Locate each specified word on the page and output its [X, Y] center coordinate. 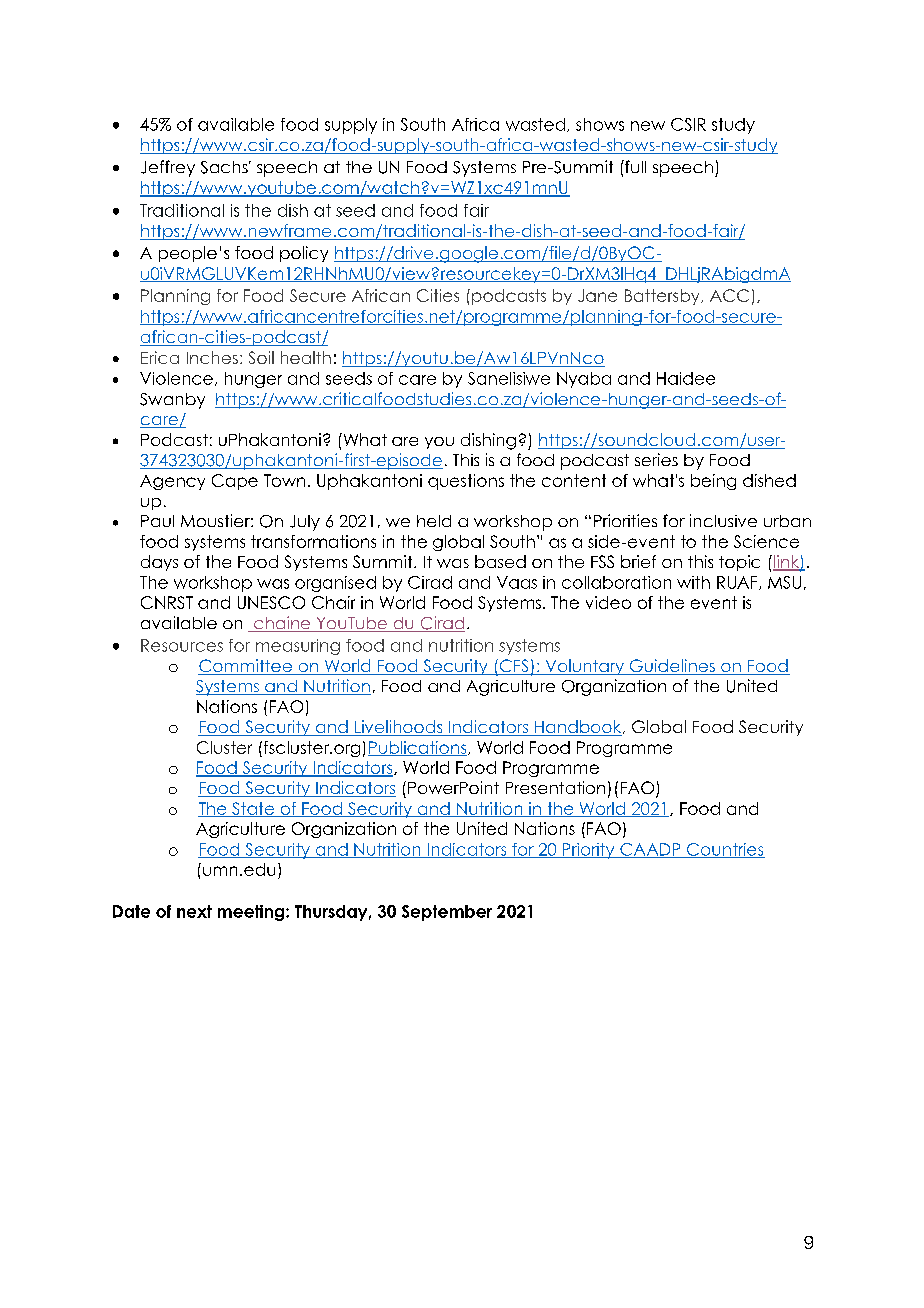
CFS [514, 667]
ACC [729, 295]
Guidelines [672, 667]
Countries [725, 850]
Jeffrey [168, 168]
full [634, 166]
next [194, 911]
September [447, 913]
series [656, 459]
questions [466, 482]
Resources [182, 645]
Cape [235, 482]
